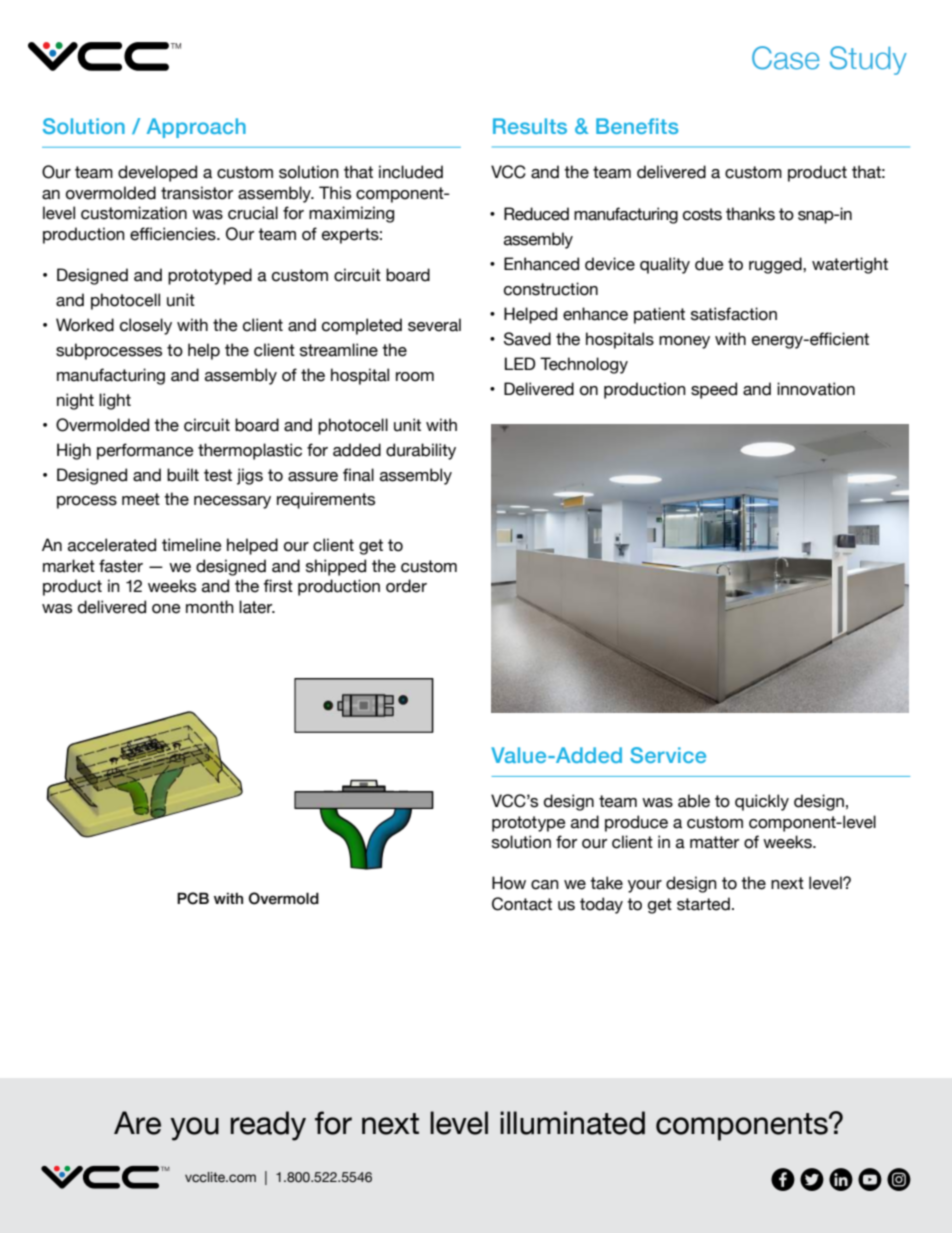 Image resolution: width=952 pixels, height=1233 pixels. I want to click on Service, so click(668, 755).
